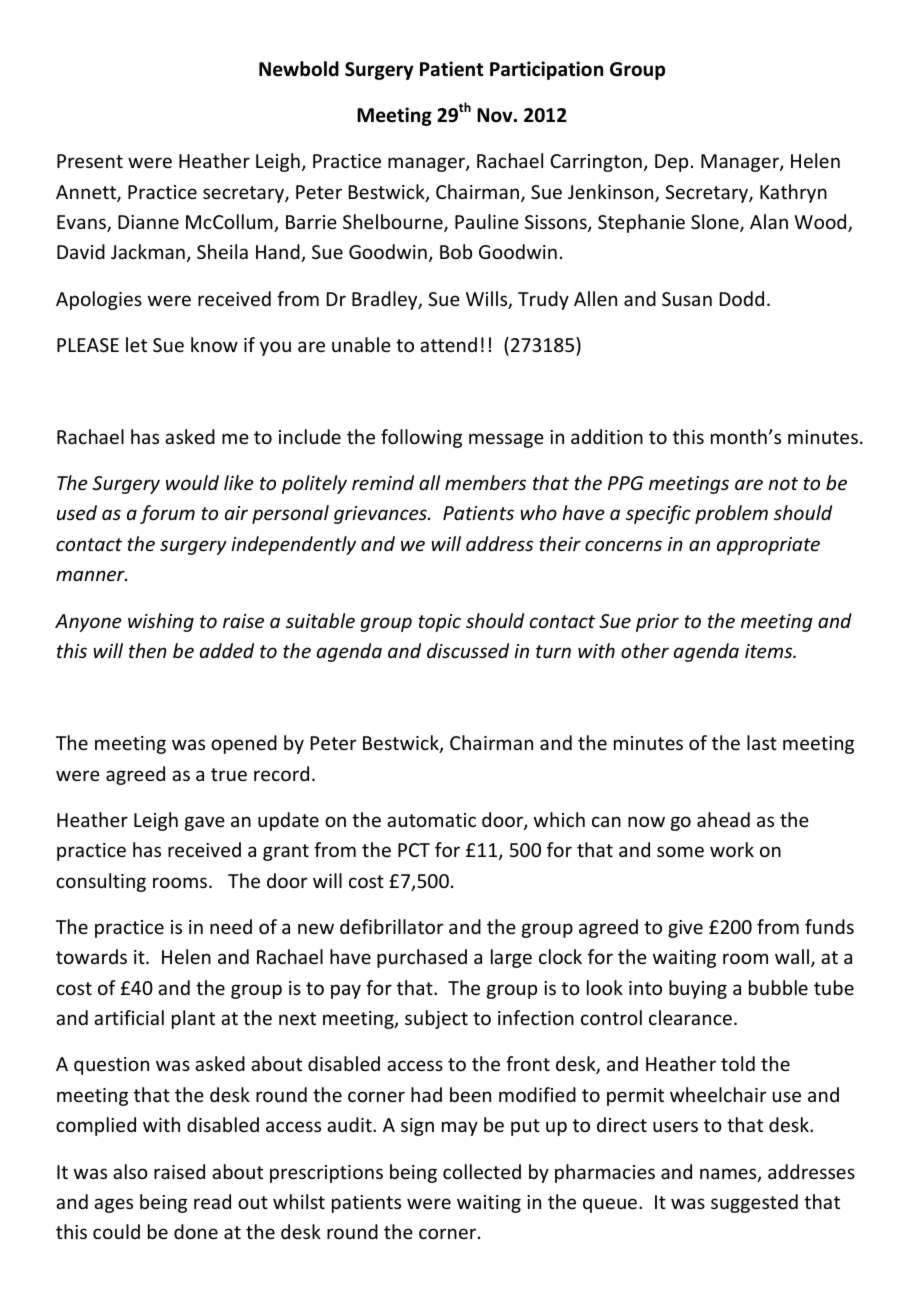 The image size is (924, 1307). What do you see at coordinates (754, 1203) in the screenshot?
I see `suggested` at bounding box center [754, 1203].
